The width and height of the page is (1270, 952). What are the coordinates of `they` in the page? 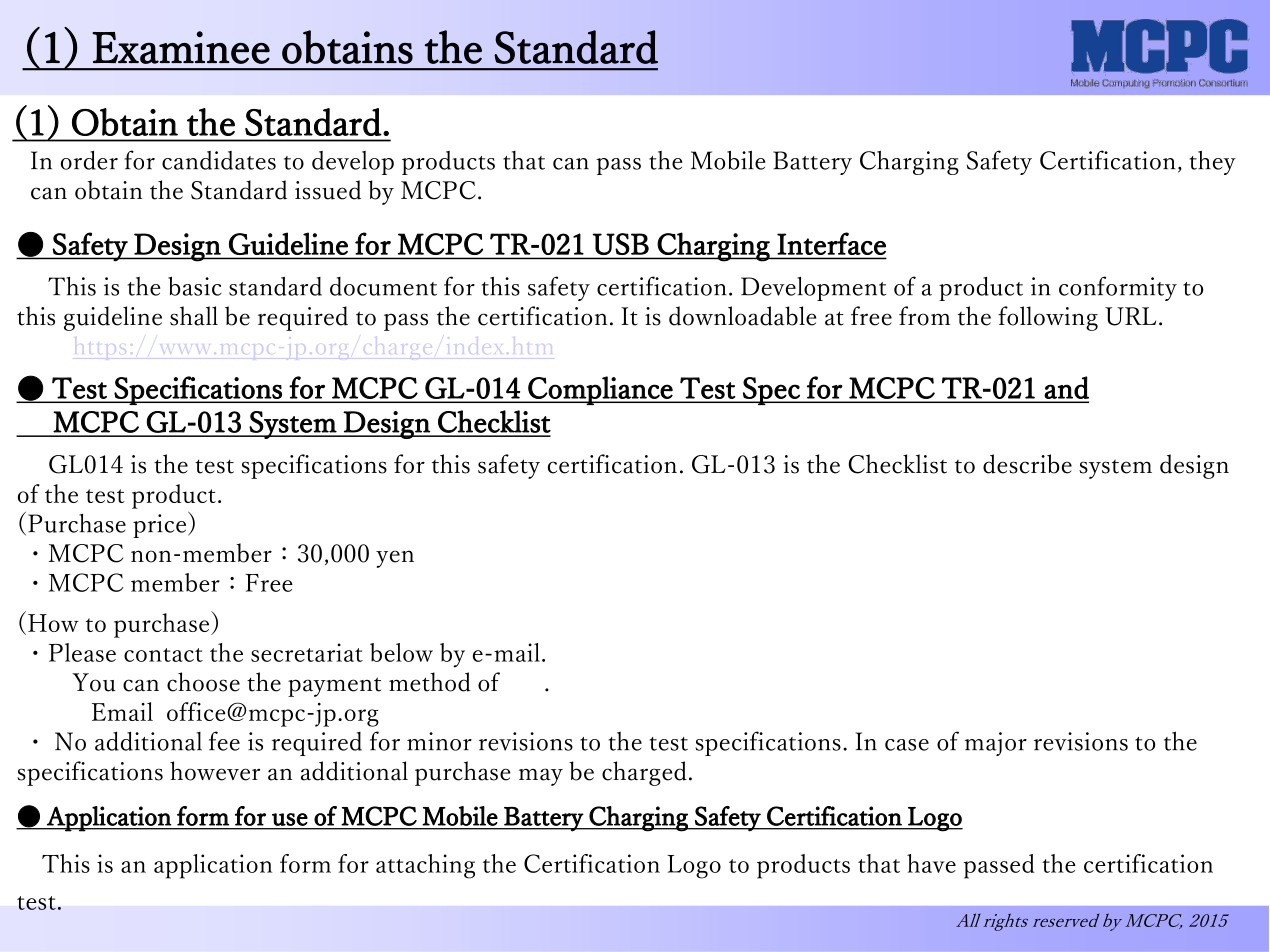 It's located at (1213, 162).
